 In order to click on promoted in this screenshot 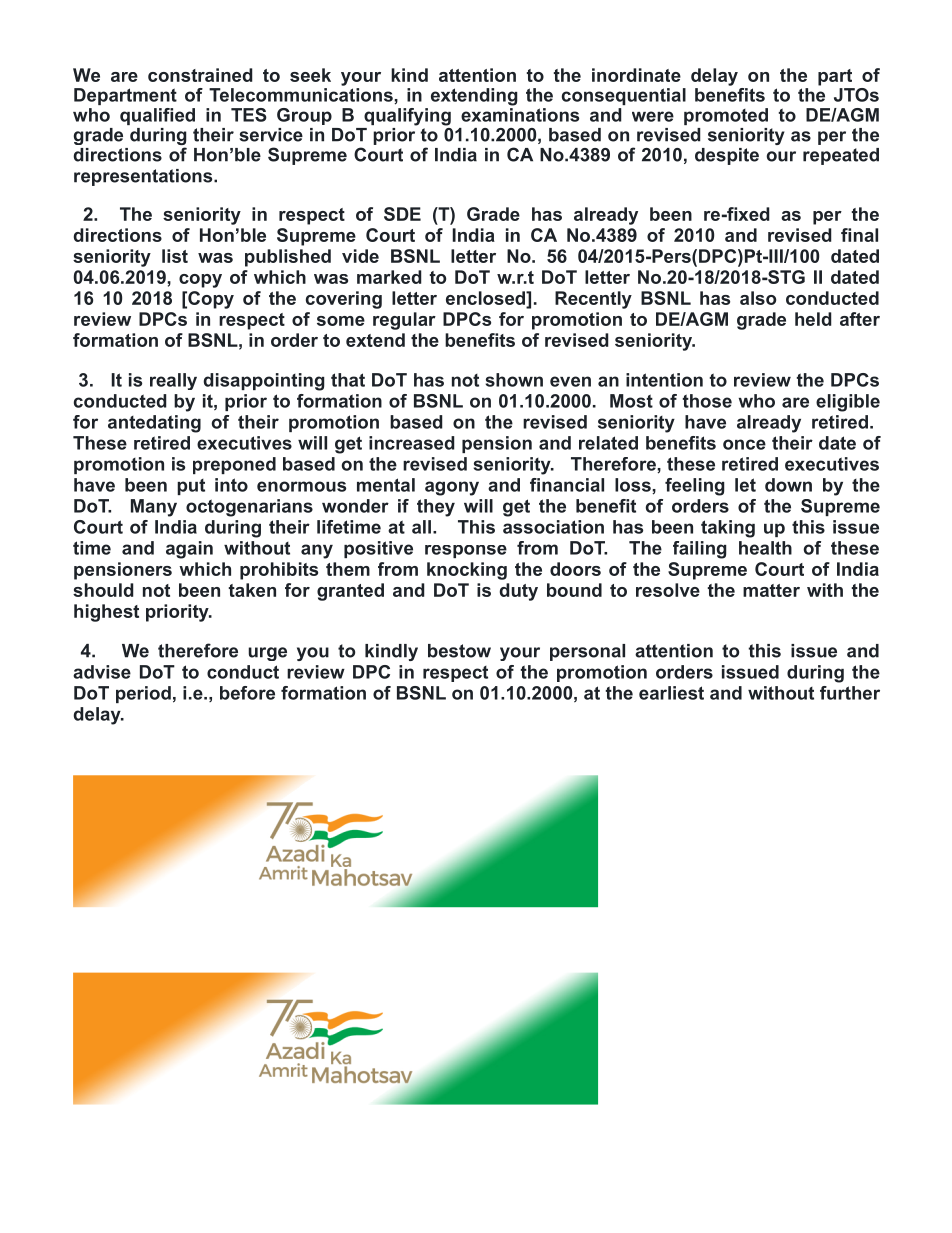, I will do `click(726, 116)`.
